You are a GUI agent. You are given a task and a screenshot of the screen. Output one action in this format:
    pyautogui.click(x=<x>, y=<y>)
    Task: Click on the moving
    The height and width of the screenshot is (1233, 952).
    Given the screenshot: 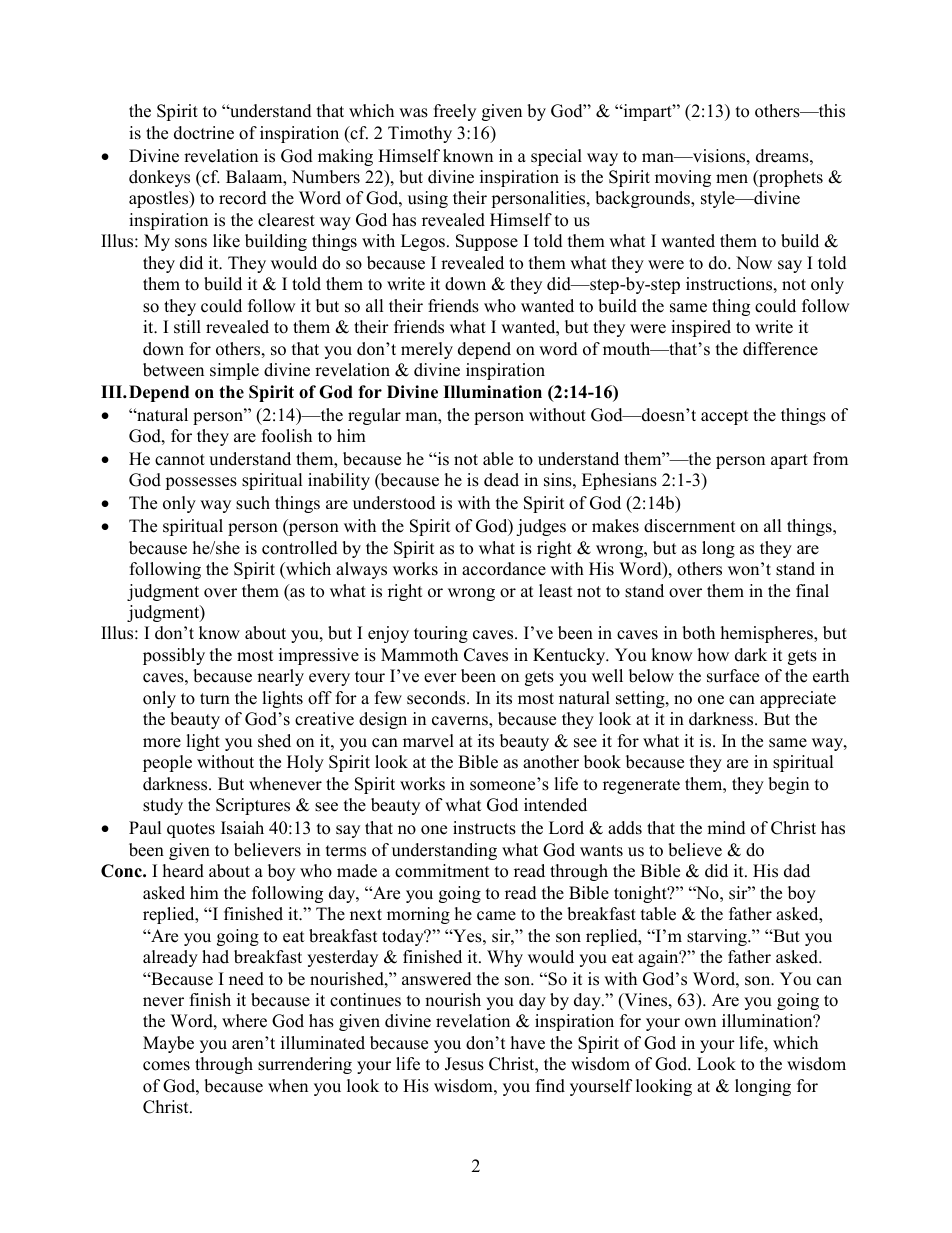 What is the action you would take?
    pyautogui.click(x=683, y=178)
